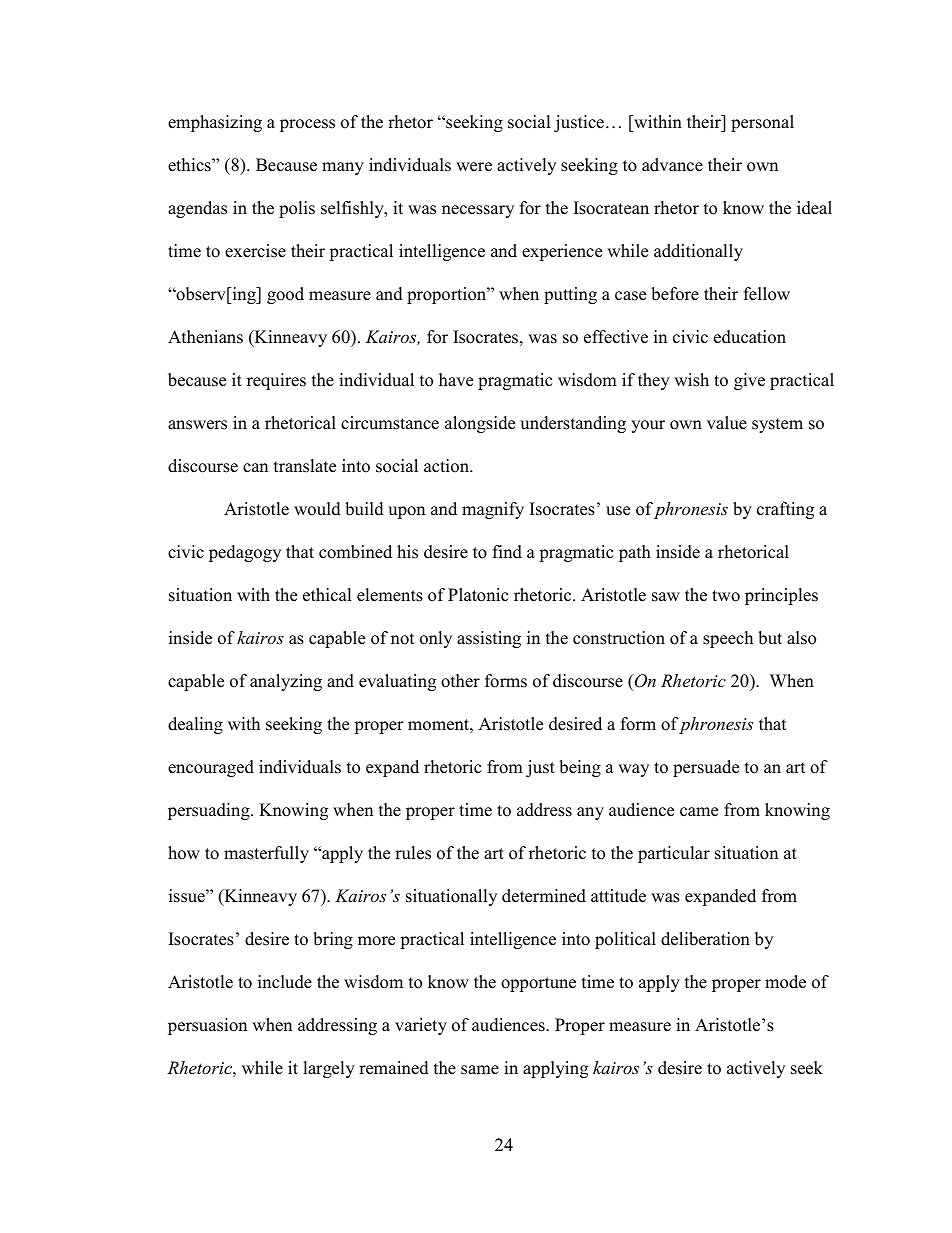 This screenshot has width=952, height=1233. I want to click on masterfully, so click(266, 854).
